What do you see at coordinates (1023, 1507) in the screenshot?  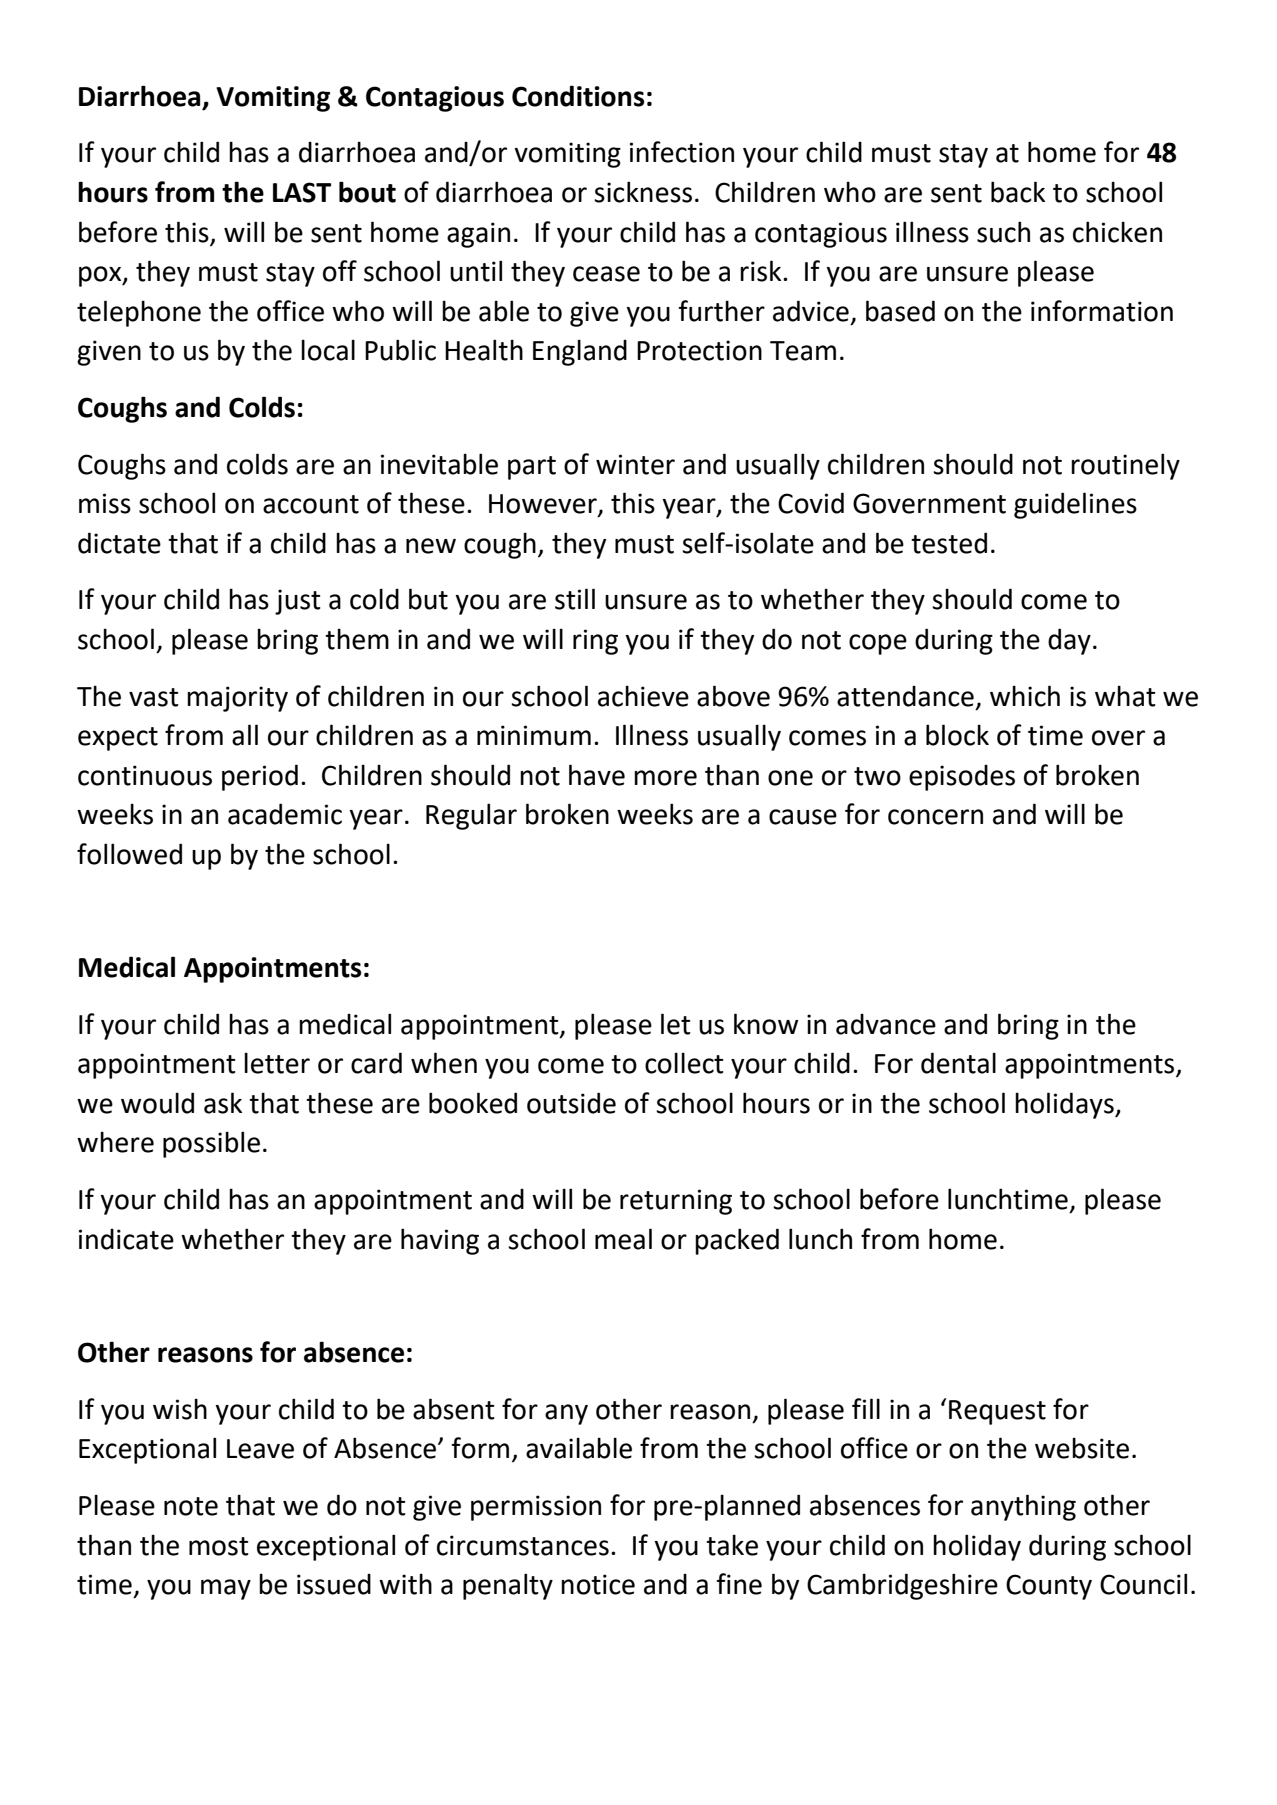 I see `anything` at bounding box center [1023, 1507].
